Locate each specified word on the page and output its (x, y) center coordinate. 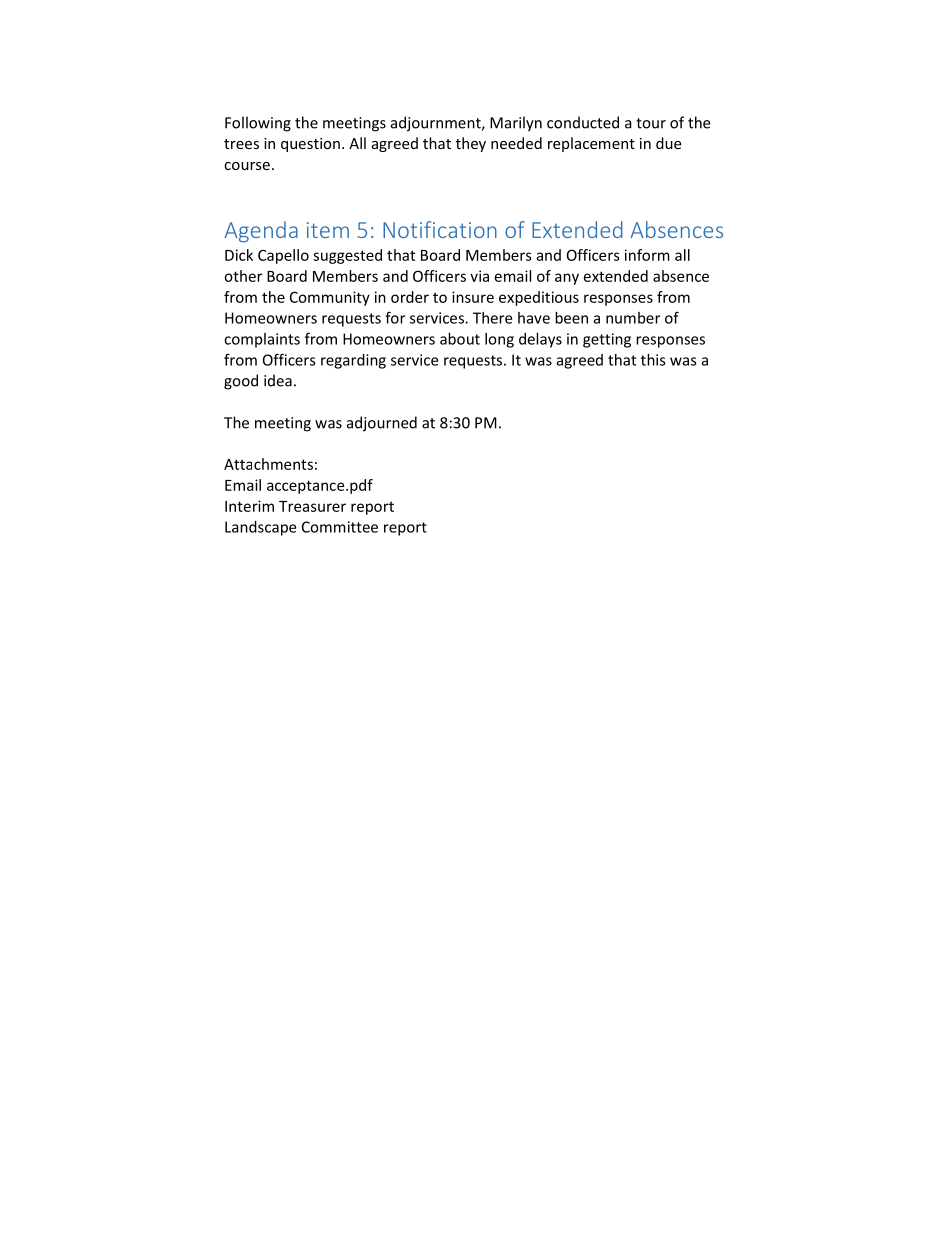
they (471, 144)
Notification (440, 229)
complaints (262, 340)
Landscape (260, 528)
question (310, 145)
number (633, 318)
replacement (591, 144)
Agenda (261, 232)
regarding (353, 361)
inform (647, 255)
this (653, 360)
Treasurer (312, 506)
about (460, 339)
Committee (340, 527)
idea (278, 380)
